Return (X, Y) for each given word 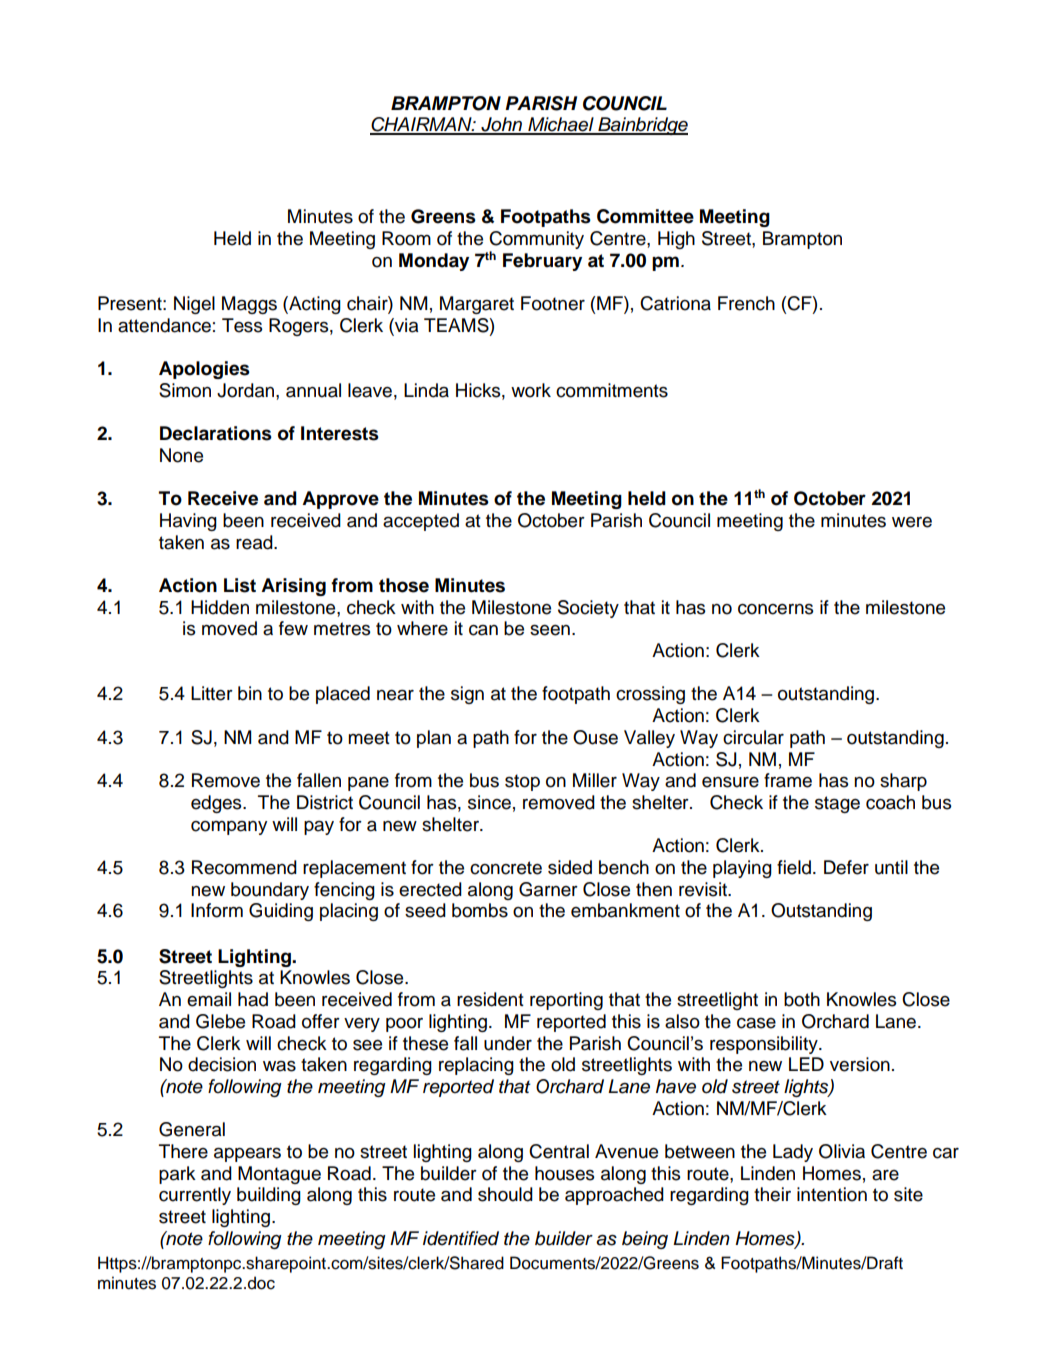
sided (570, 867)
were (912, 522)
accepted (421, 522)
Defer (846, 867)
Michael (561, 125)
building (269, 1196)
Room (406, 238)
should (505, 1194)
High (676, 240)
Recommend (244, 867)
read (255, 542)
